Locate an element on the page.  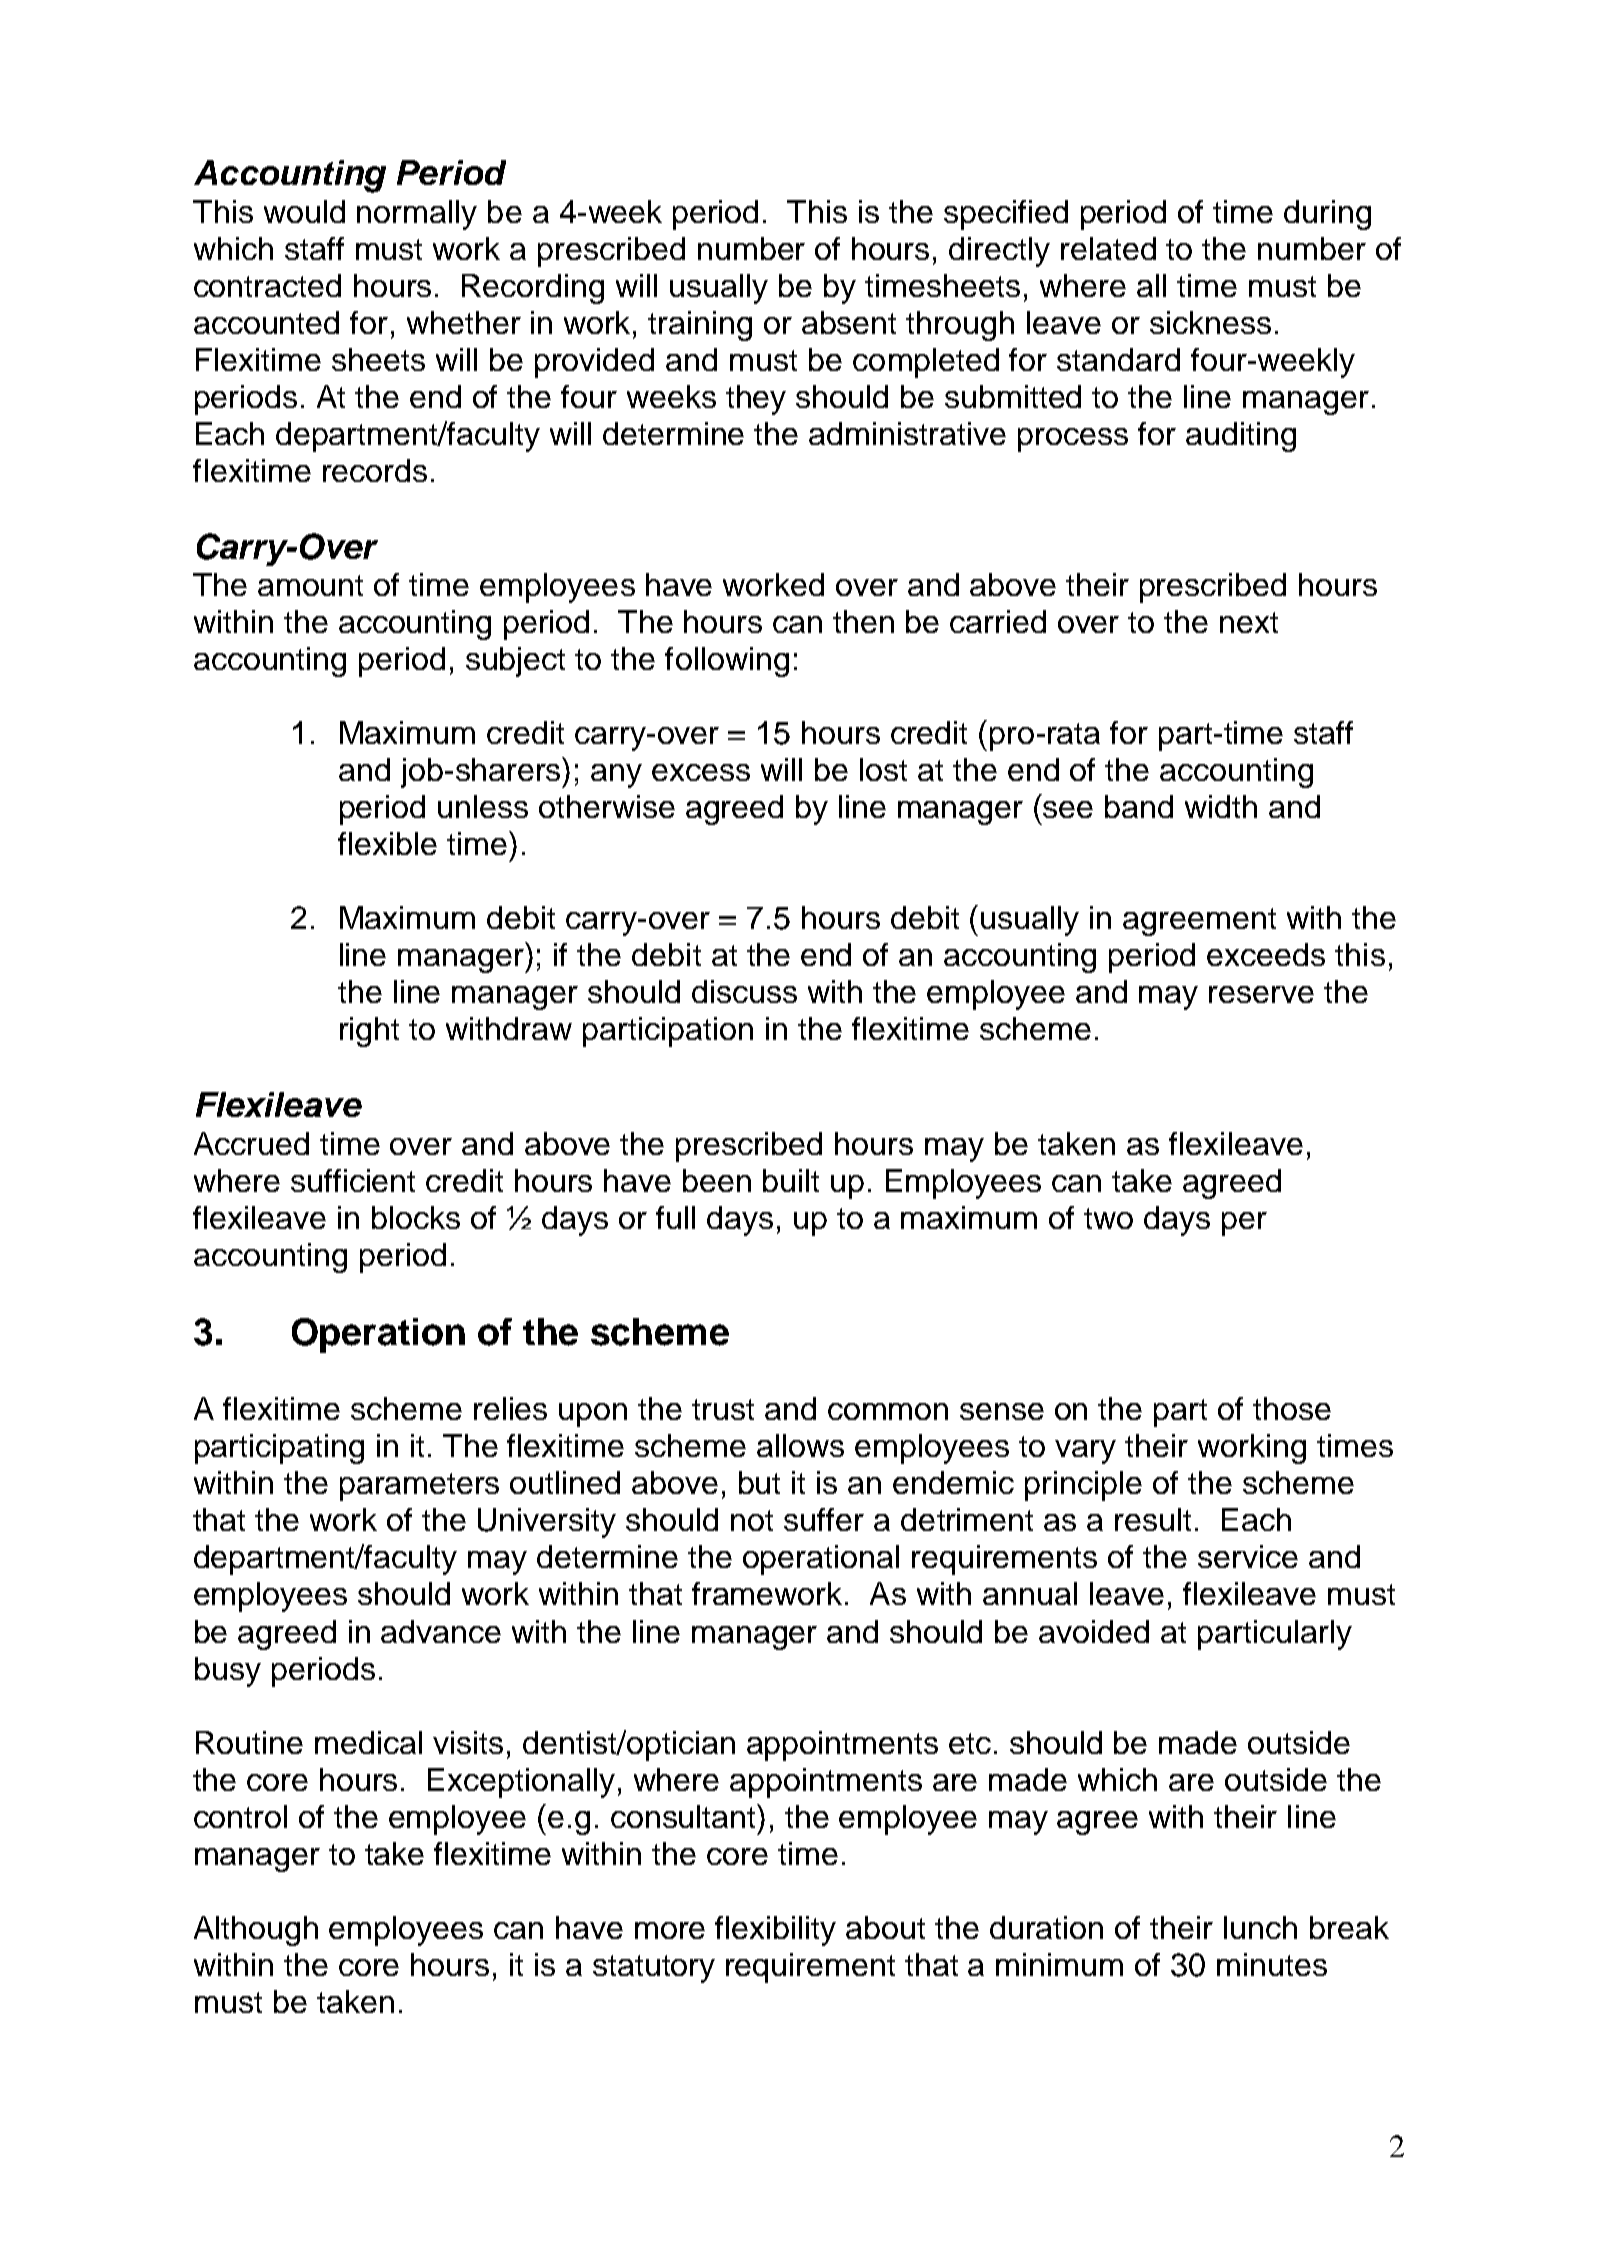
sickness is located at coordinates (1210, 322).
